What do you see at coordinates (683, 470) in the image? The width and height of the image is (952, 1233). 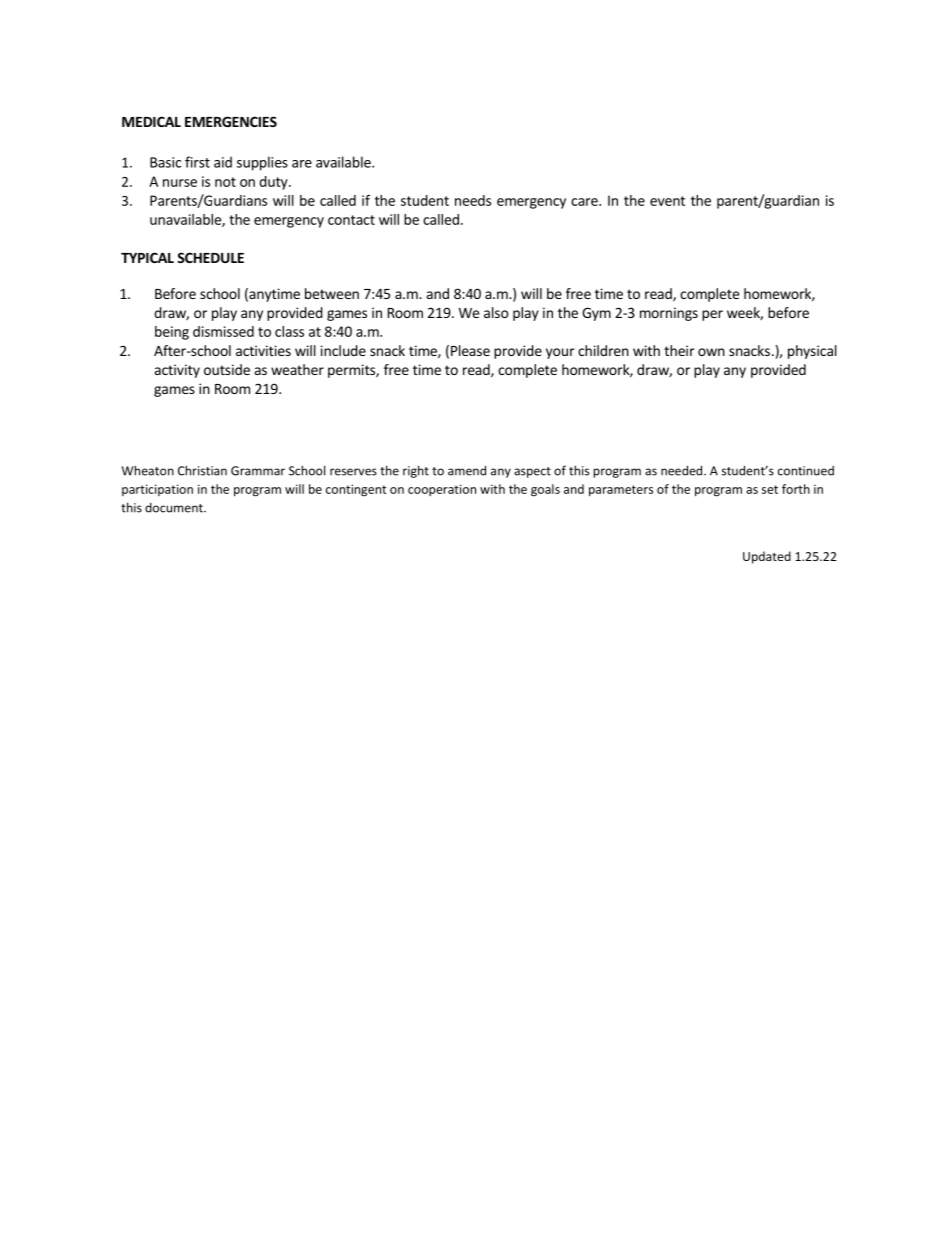 I see `needed` at bounding box center [683, 470].
